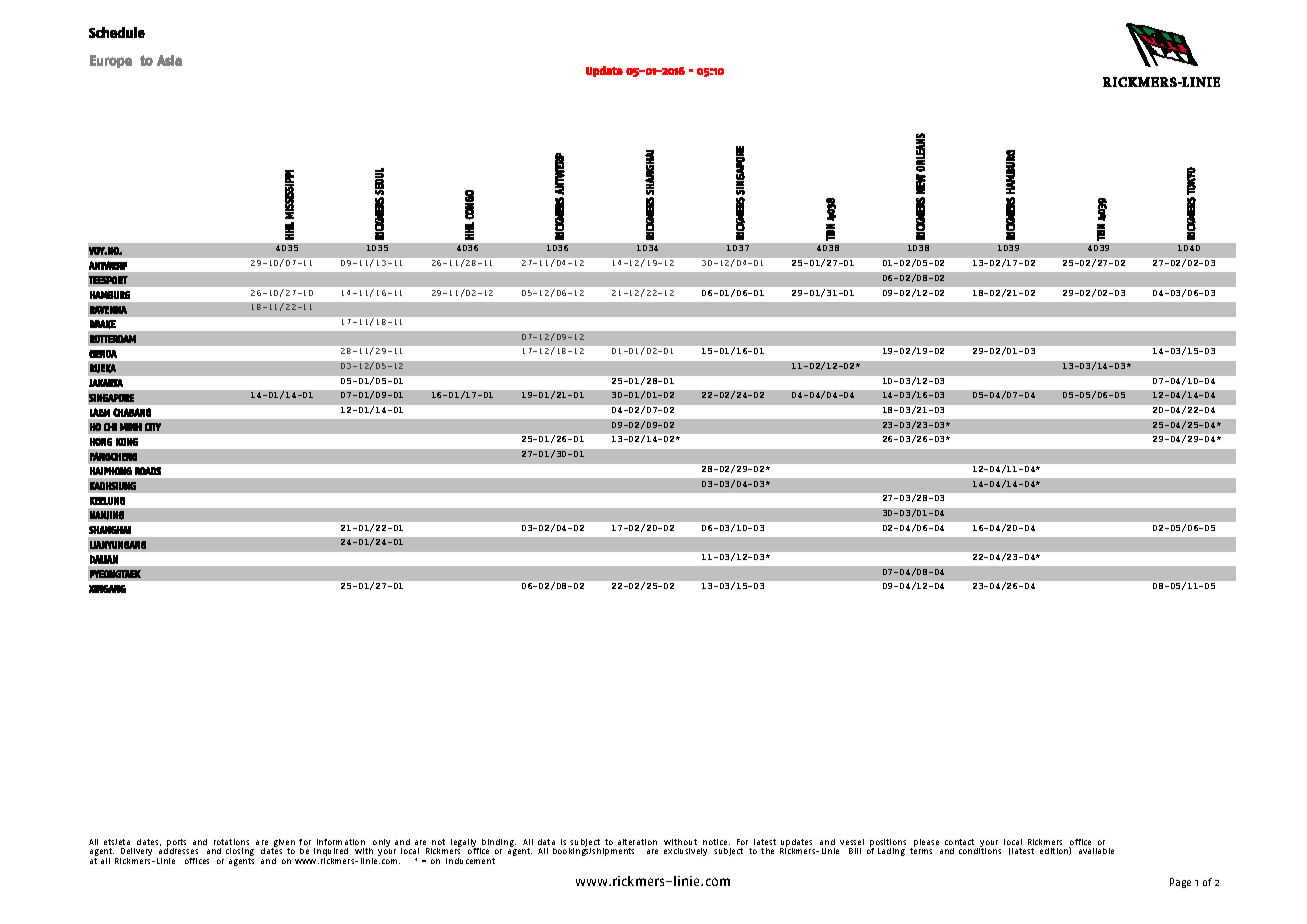  Describe the element at coordinates (117, 32) in the screenshot. I see `Schedule` at that location.
